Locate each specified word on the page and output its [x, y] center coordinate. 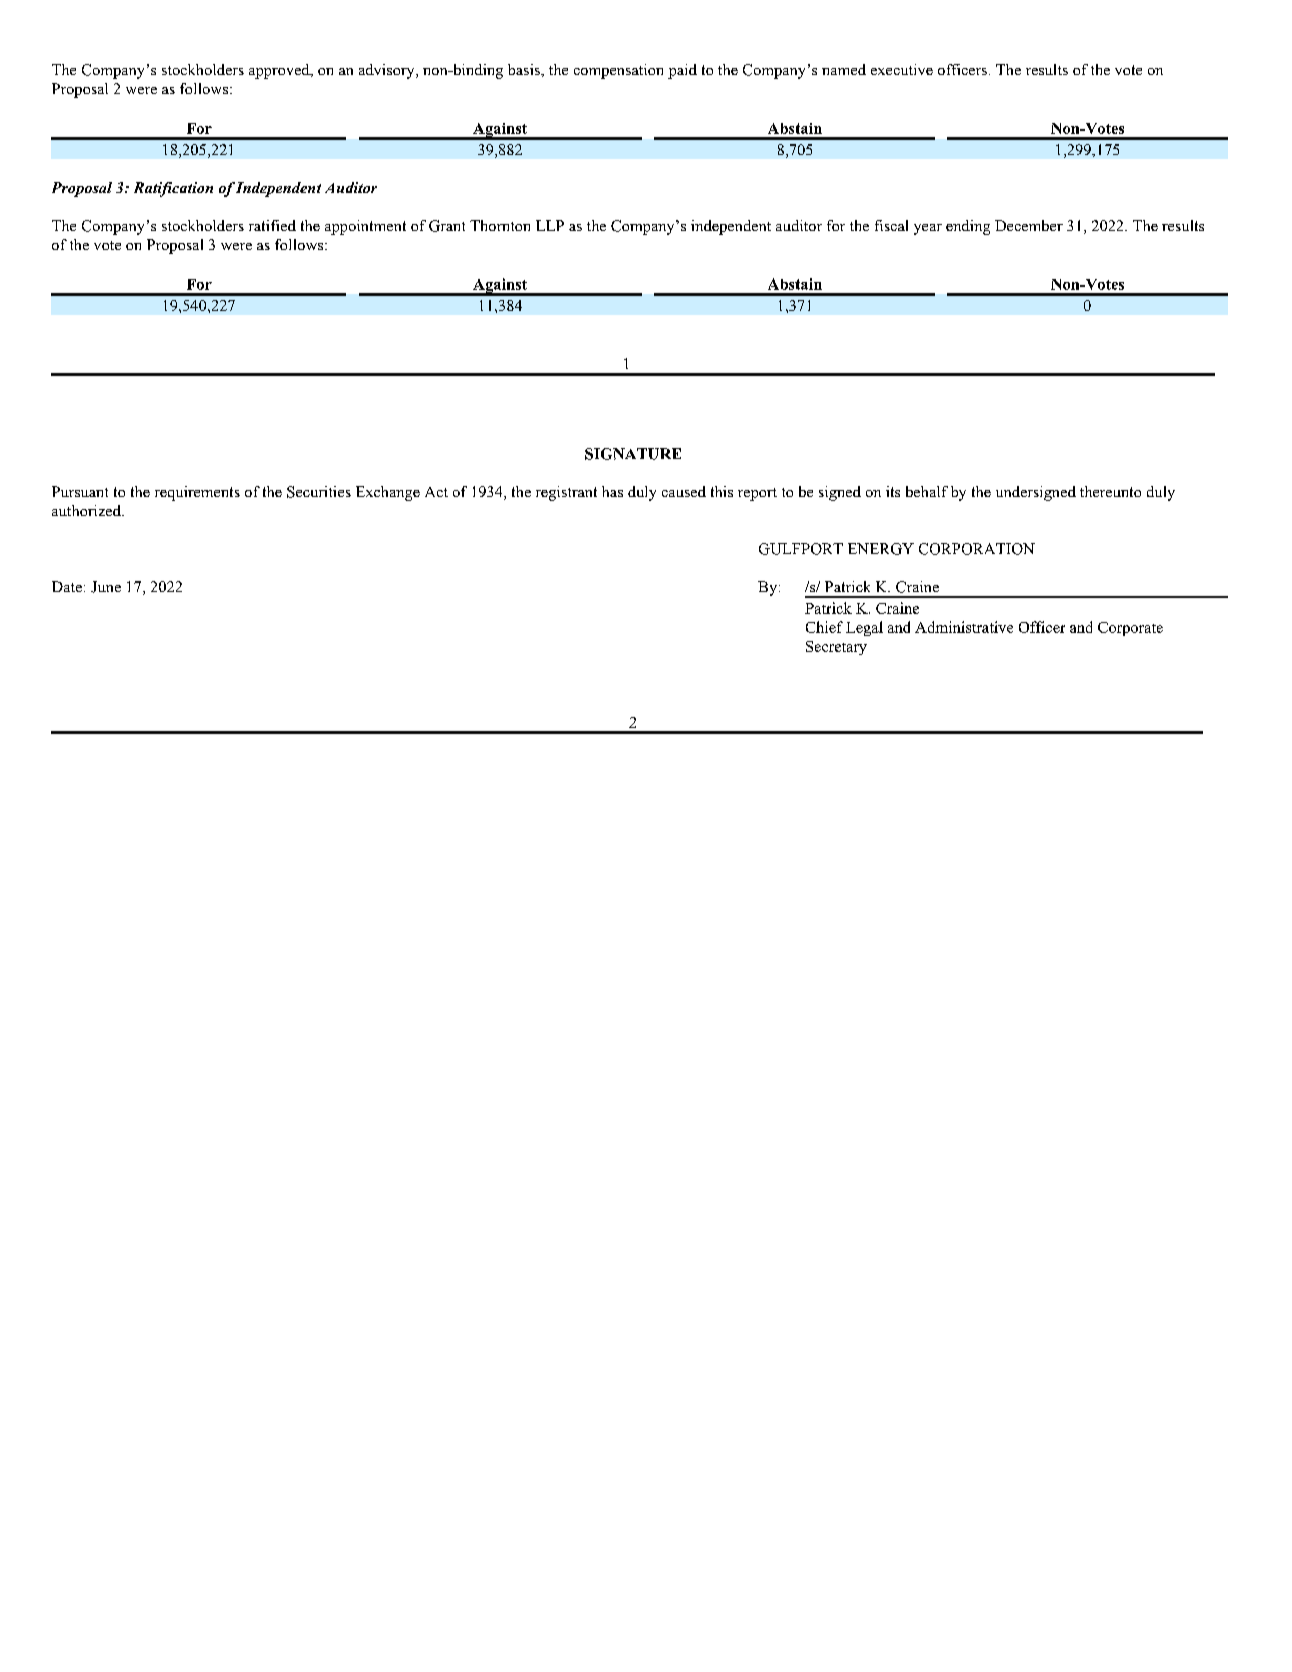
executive [902, 69]
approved [280, 71]
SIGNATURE [633, 454]
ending [968, 227]
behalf [927, 491]
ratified [272, 225]
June [106, 587]
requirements [197, 493]
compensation [618, 71]
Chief [824, 627]
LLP [550, 225]
